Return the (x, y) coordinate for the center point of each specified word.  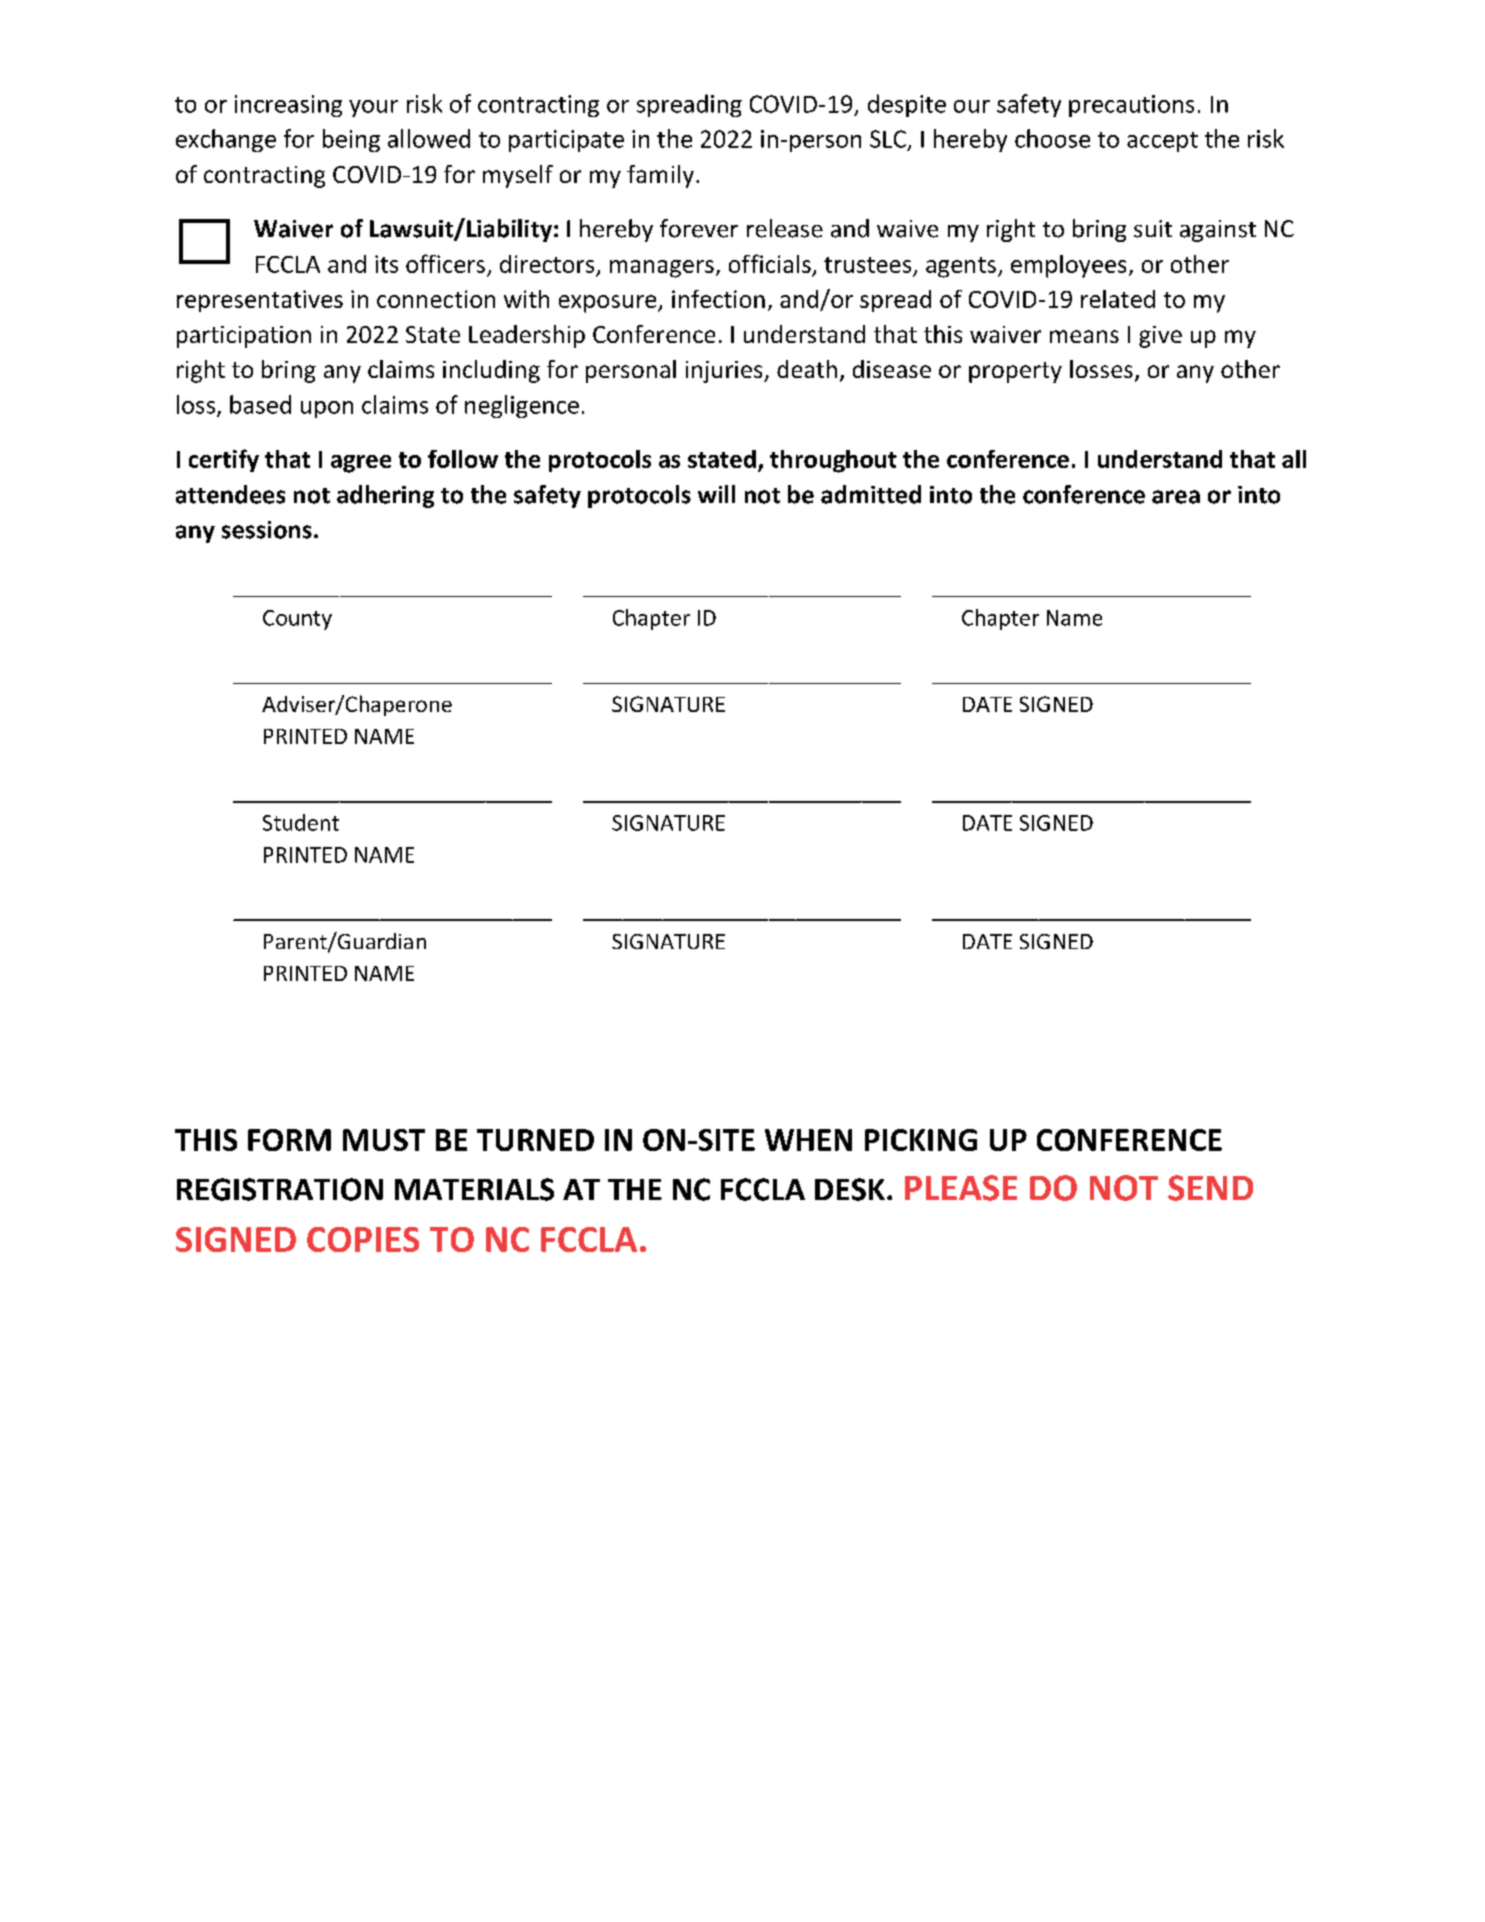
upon (327, 409)
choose (1052, 138)
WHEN (808, 1140)
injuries (725, 372)
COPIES (363, 1239)
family (660, 176)
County (297, 620)
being (351, 140)
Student (301, 822)
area (1176, 497)
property (1015, 372)
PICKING (921, 1140)
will (716, 494)
